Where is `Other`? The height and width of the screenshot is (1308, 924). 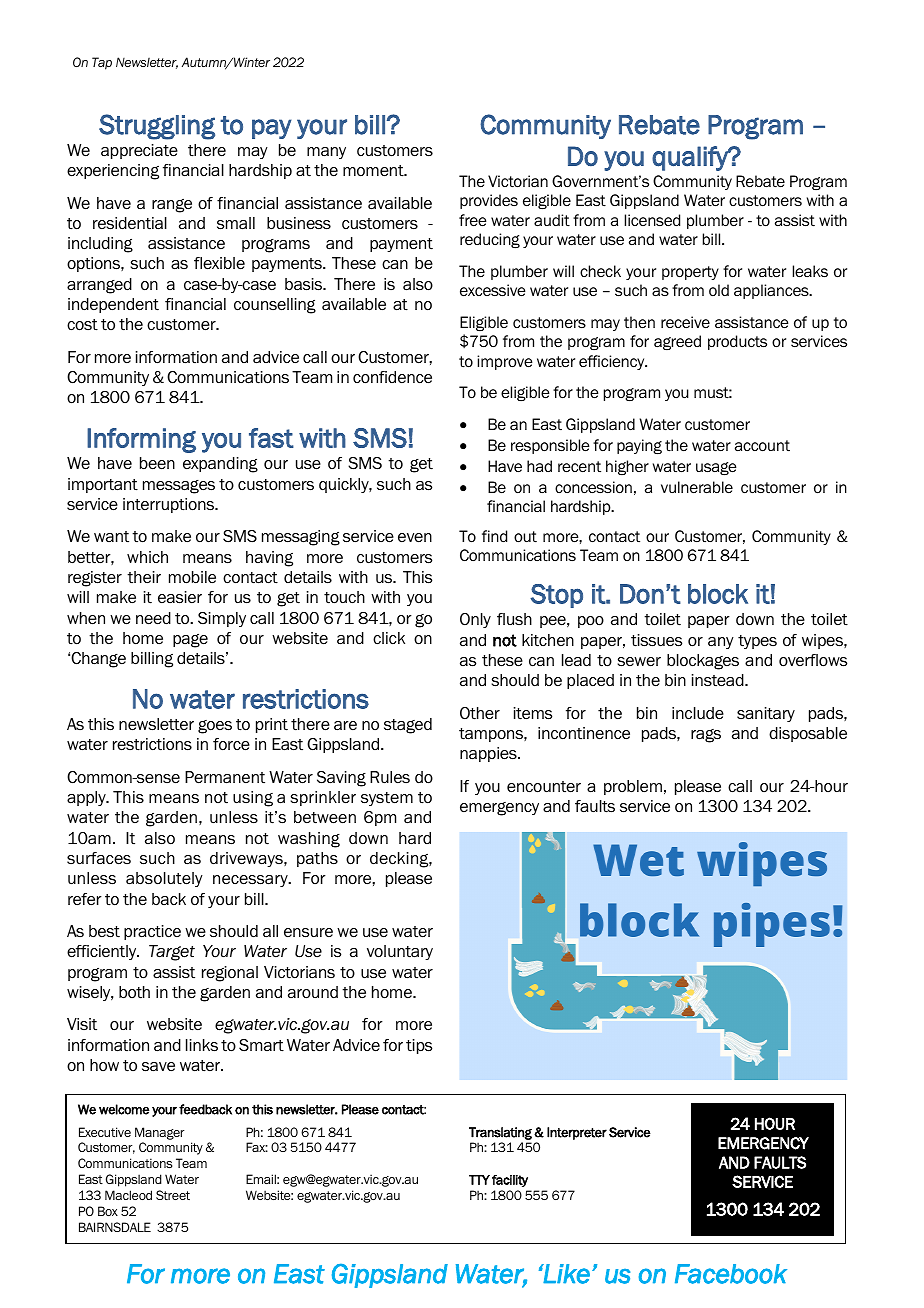 Other is located at coordinates (480, 713).
